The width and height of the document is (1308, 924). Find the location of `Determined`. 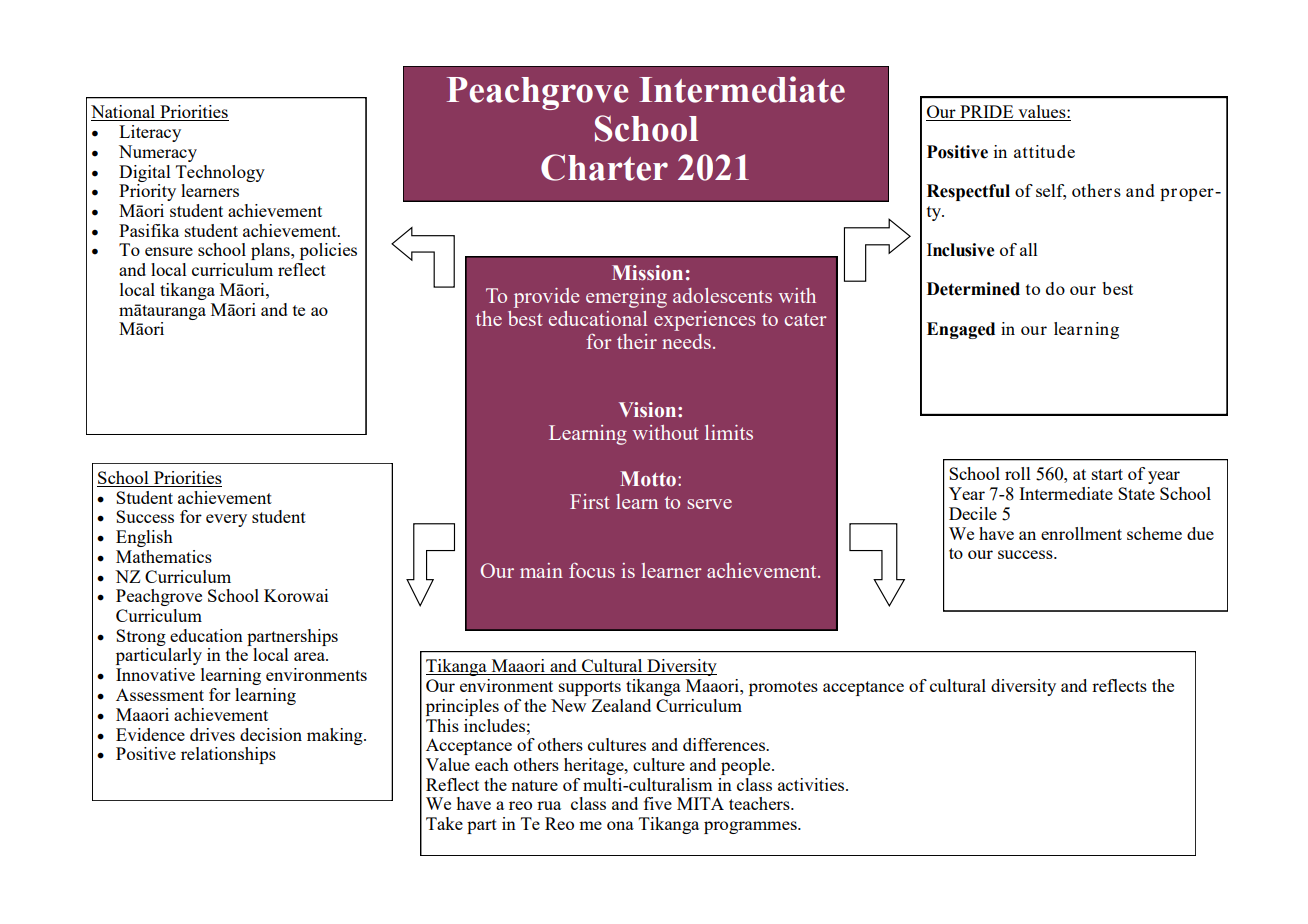

Determined is located at coordinates (973, 289).
